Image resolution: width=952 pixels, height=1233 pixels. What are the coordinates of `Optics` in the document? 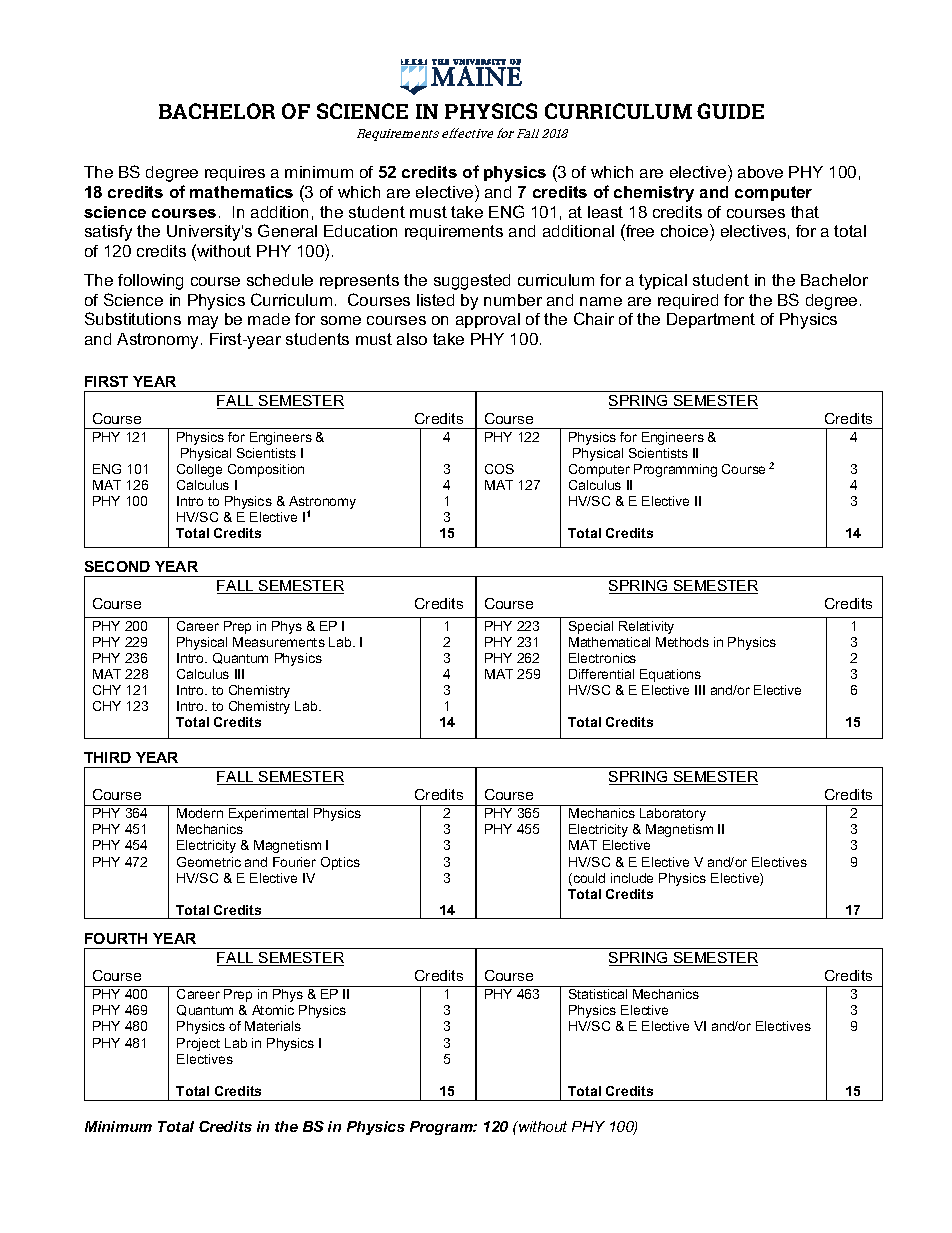 It's located at (340, 863).
